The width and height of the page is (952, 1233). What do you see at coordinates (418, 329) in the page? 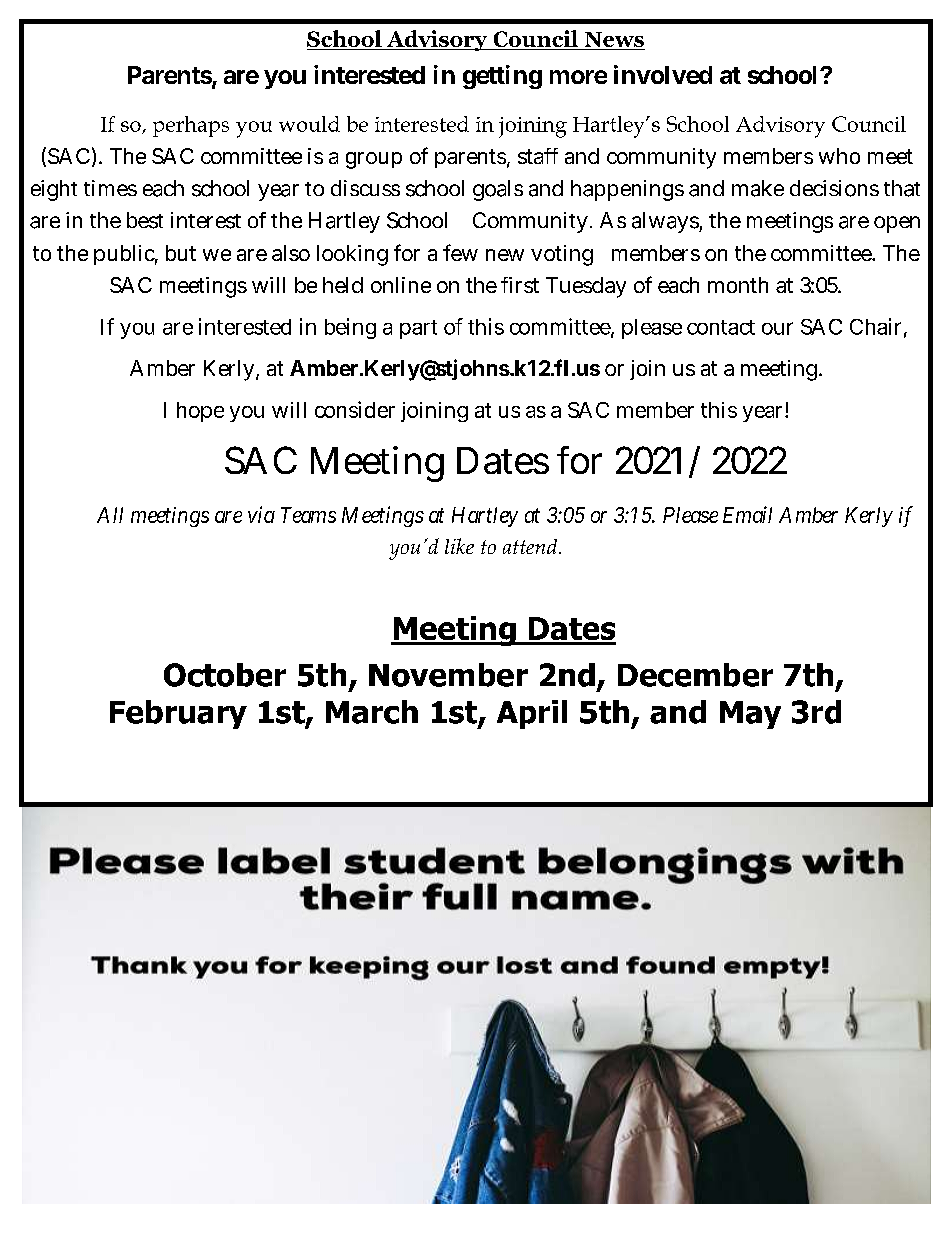
I see `part` at bounding box center [418, 329].
